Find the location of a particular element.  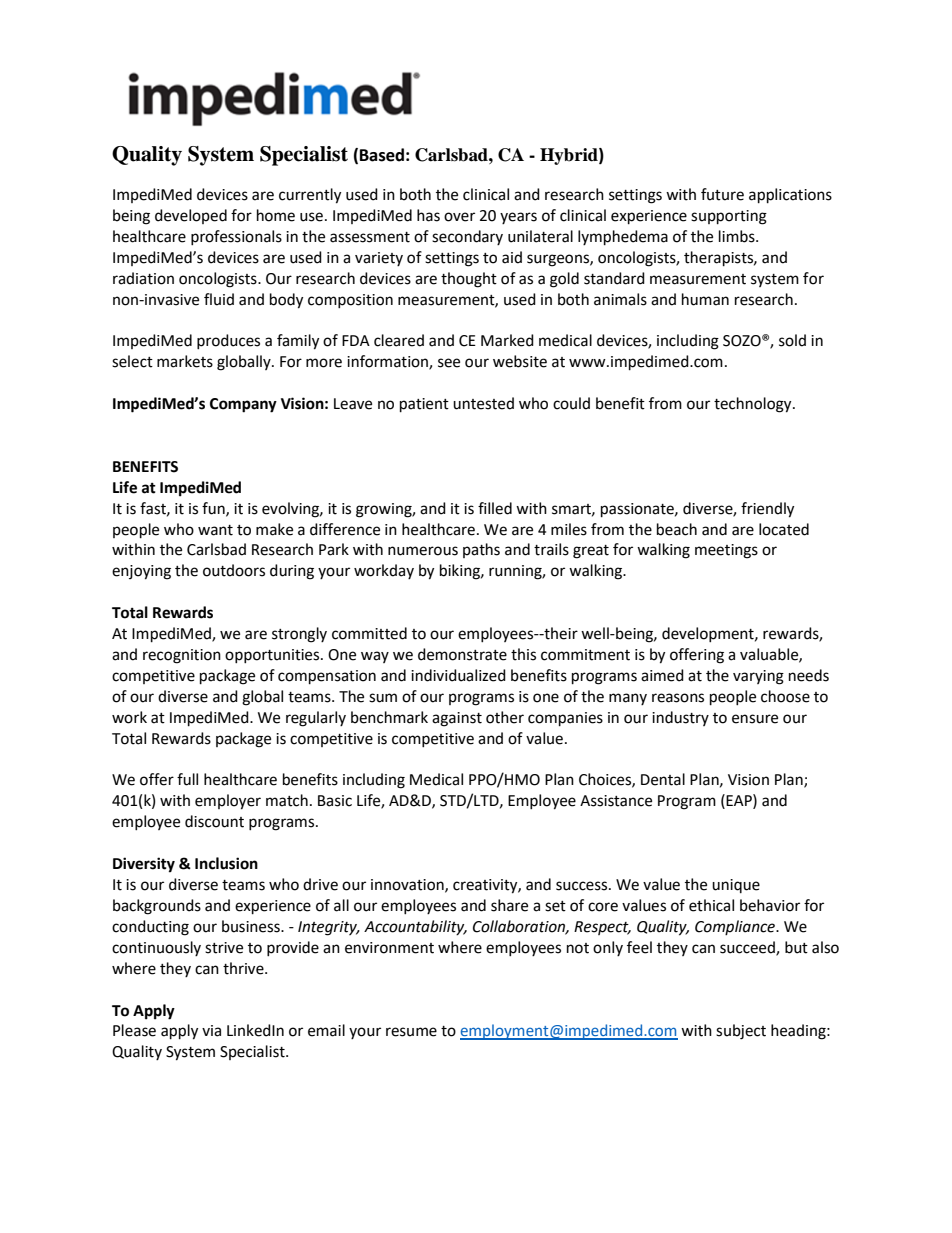

subject is located at coordinates (741, 1032).
